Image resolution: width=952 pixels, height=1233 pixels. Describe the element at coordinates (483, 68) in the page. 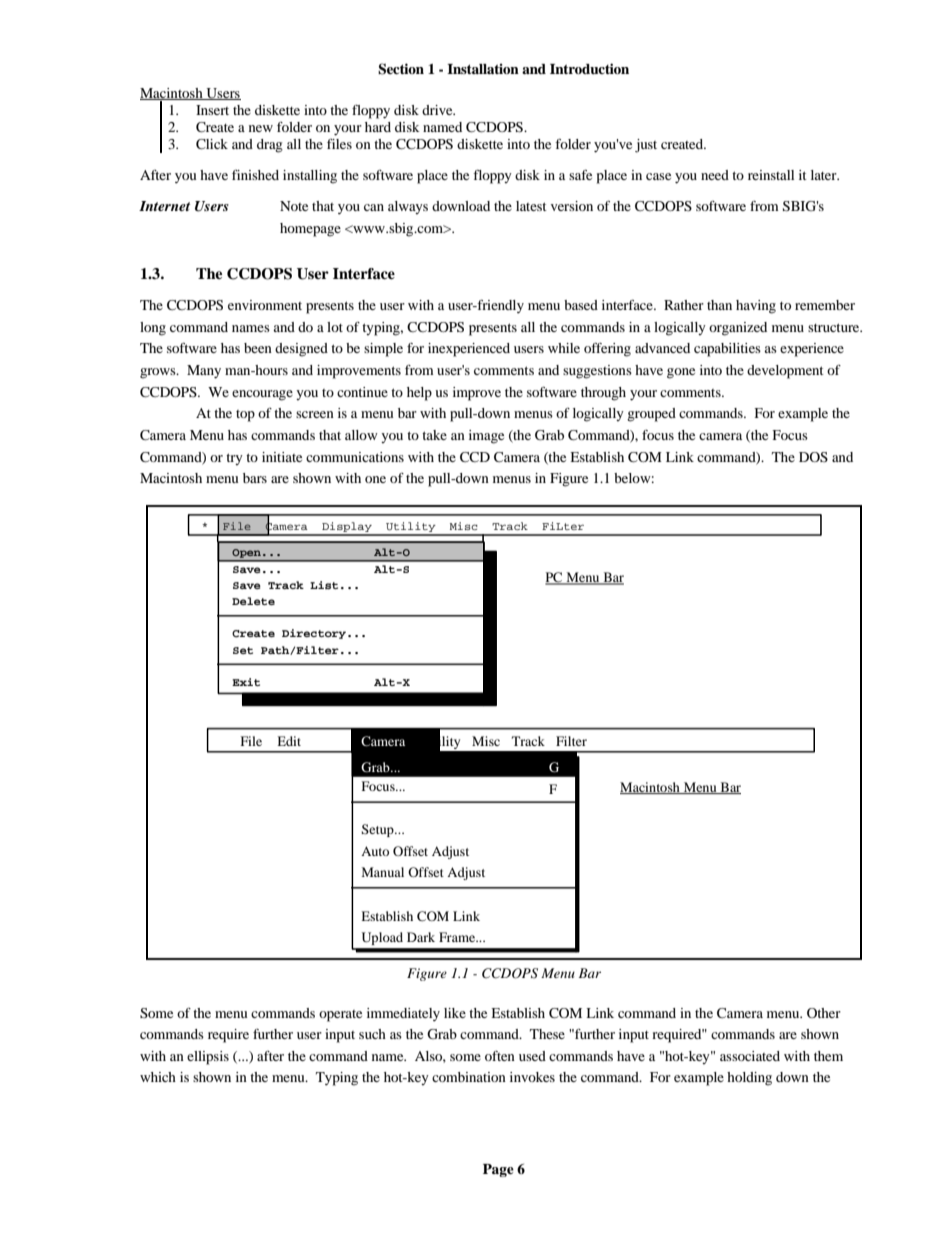

I see `Installation` at that location.
